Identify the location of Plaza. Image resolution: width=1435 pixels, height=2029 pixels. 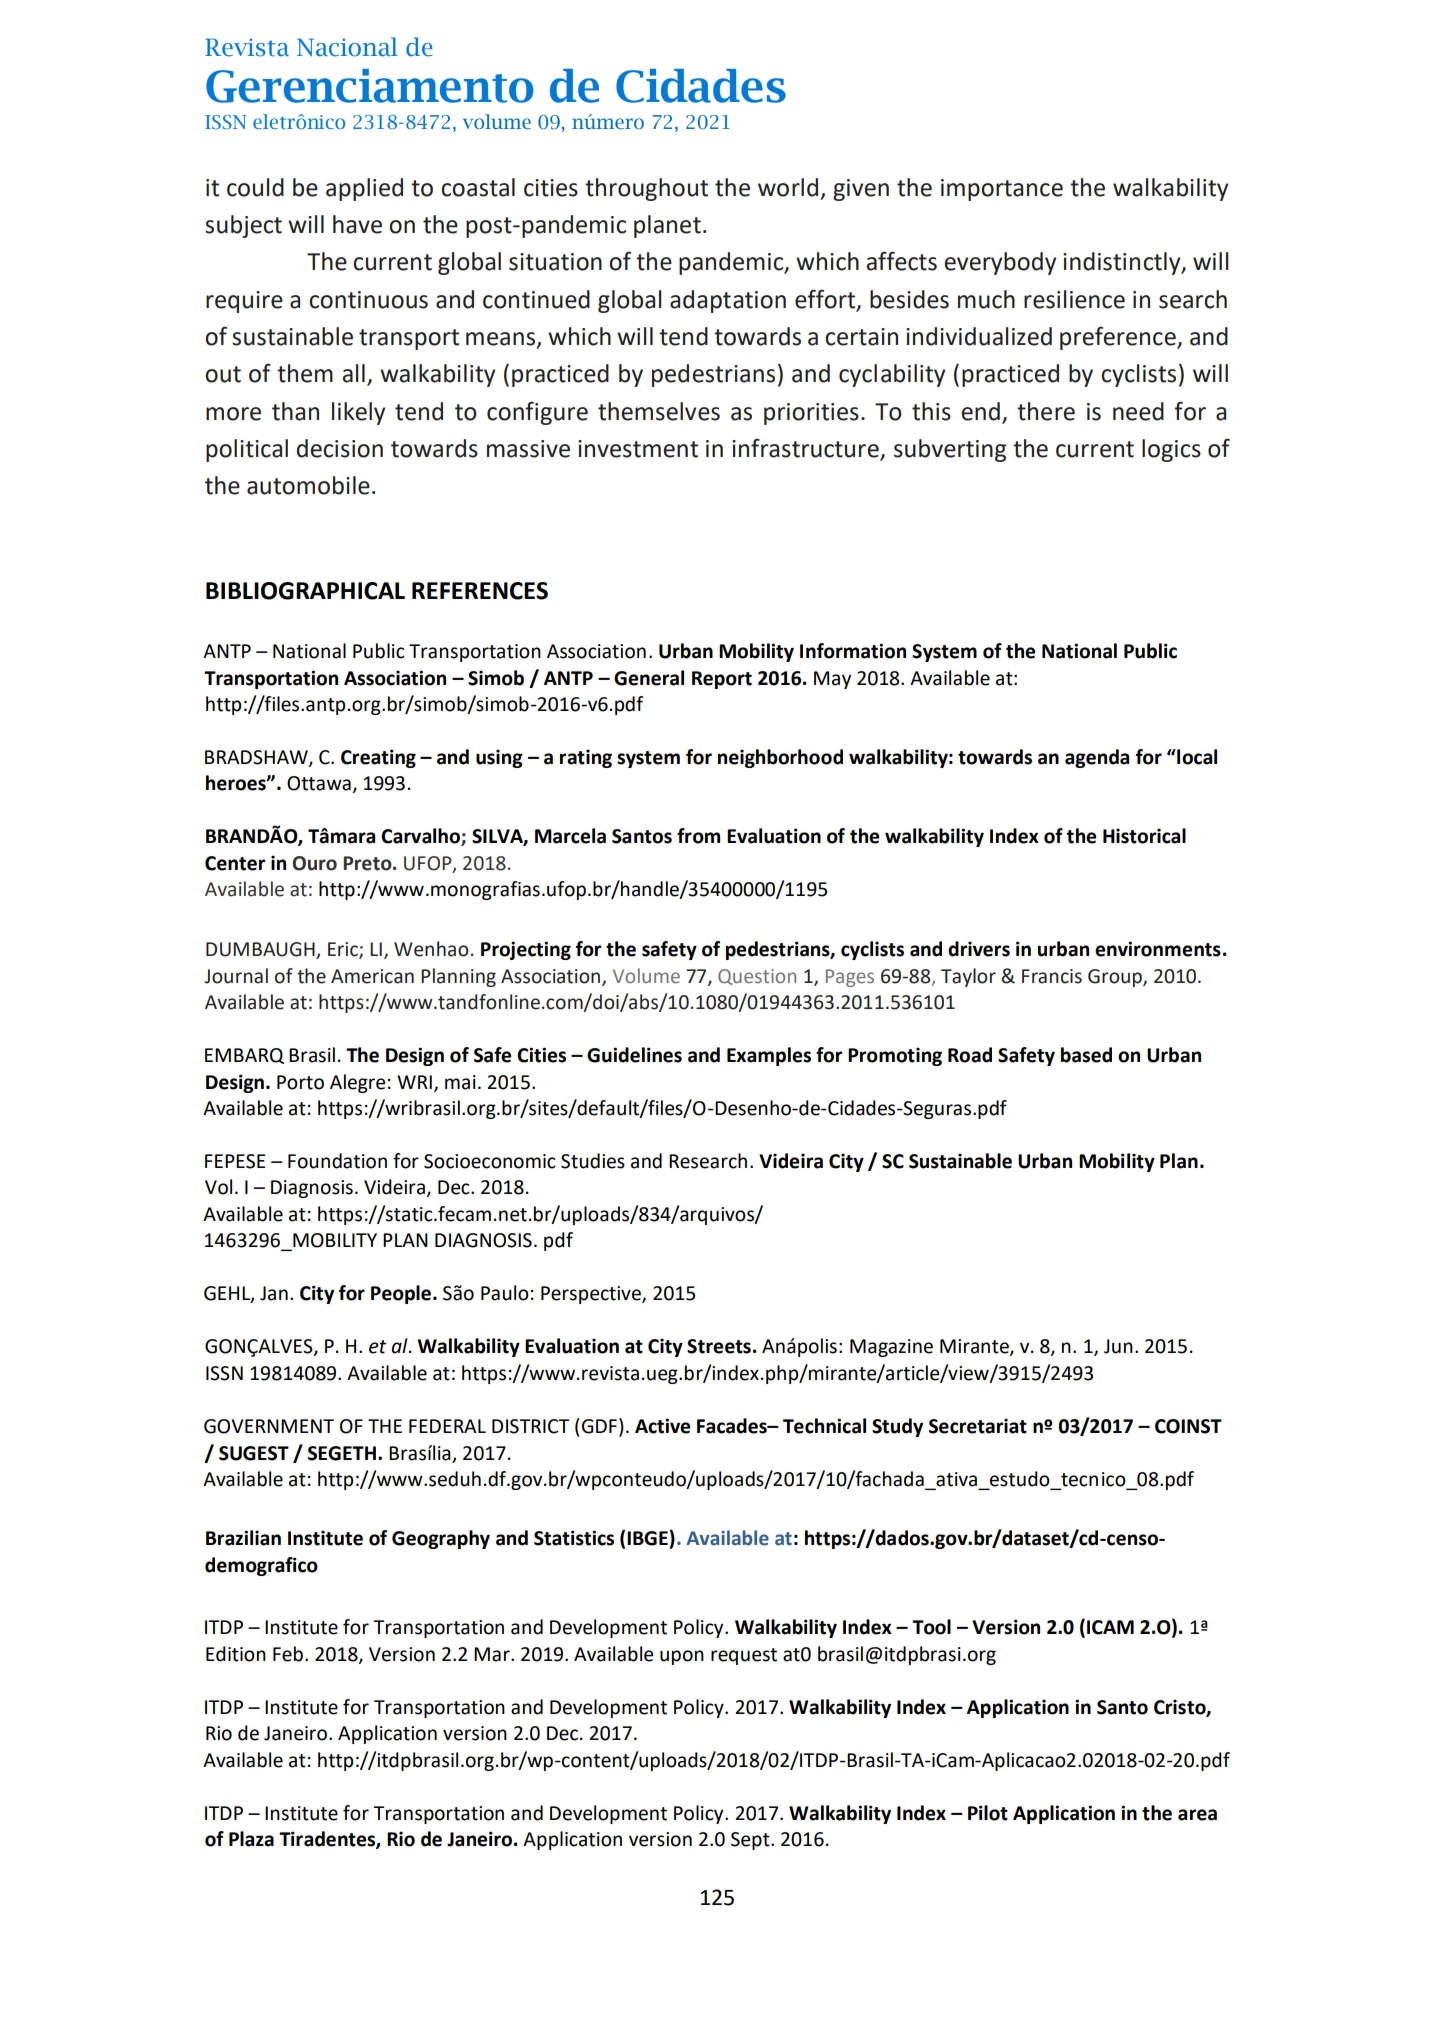
(251, 1839).
